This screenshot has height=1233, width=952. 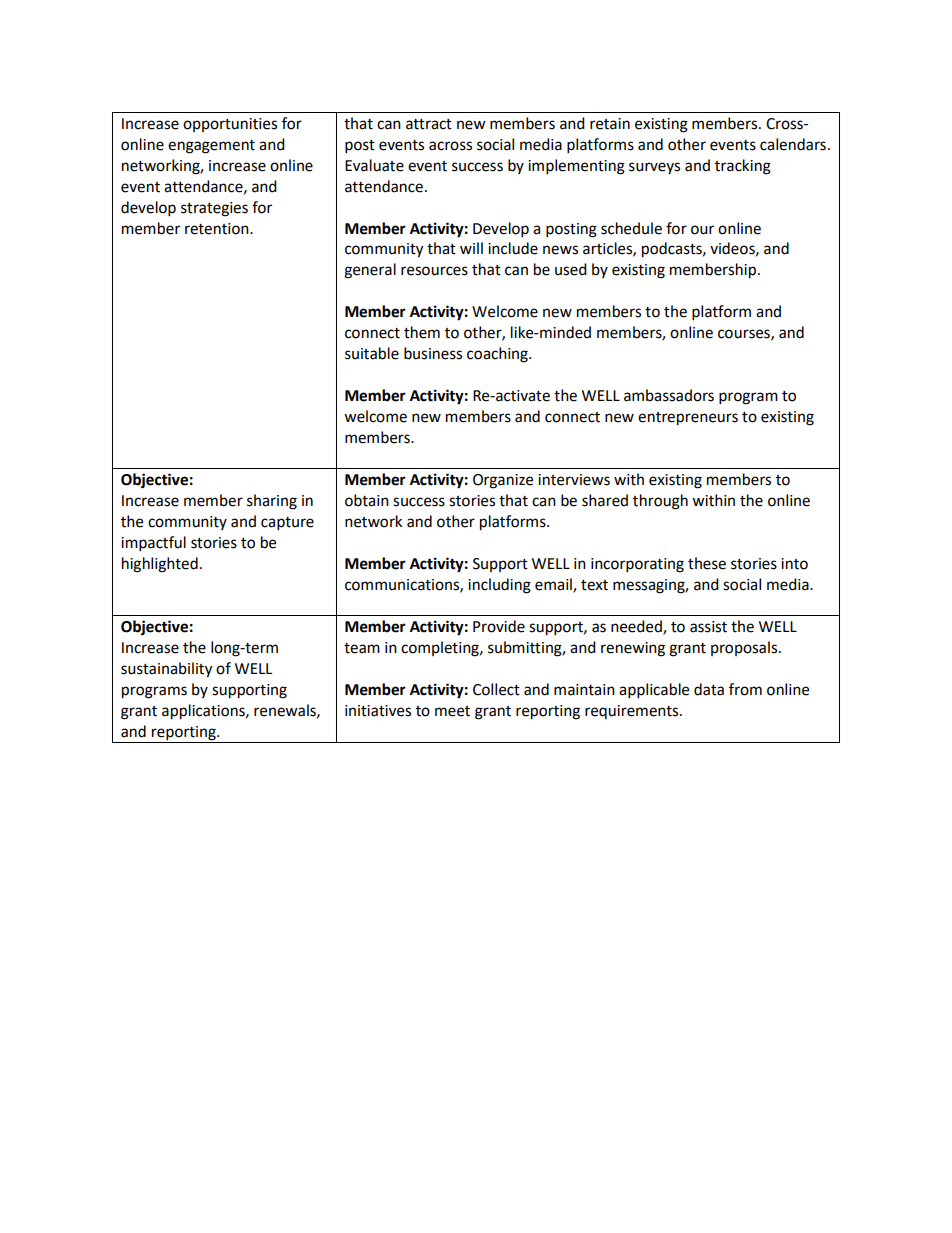 What do you see at coordinates (503, 481) in the screenshot?
I see `Organize` at bounding box center [503, 481].
